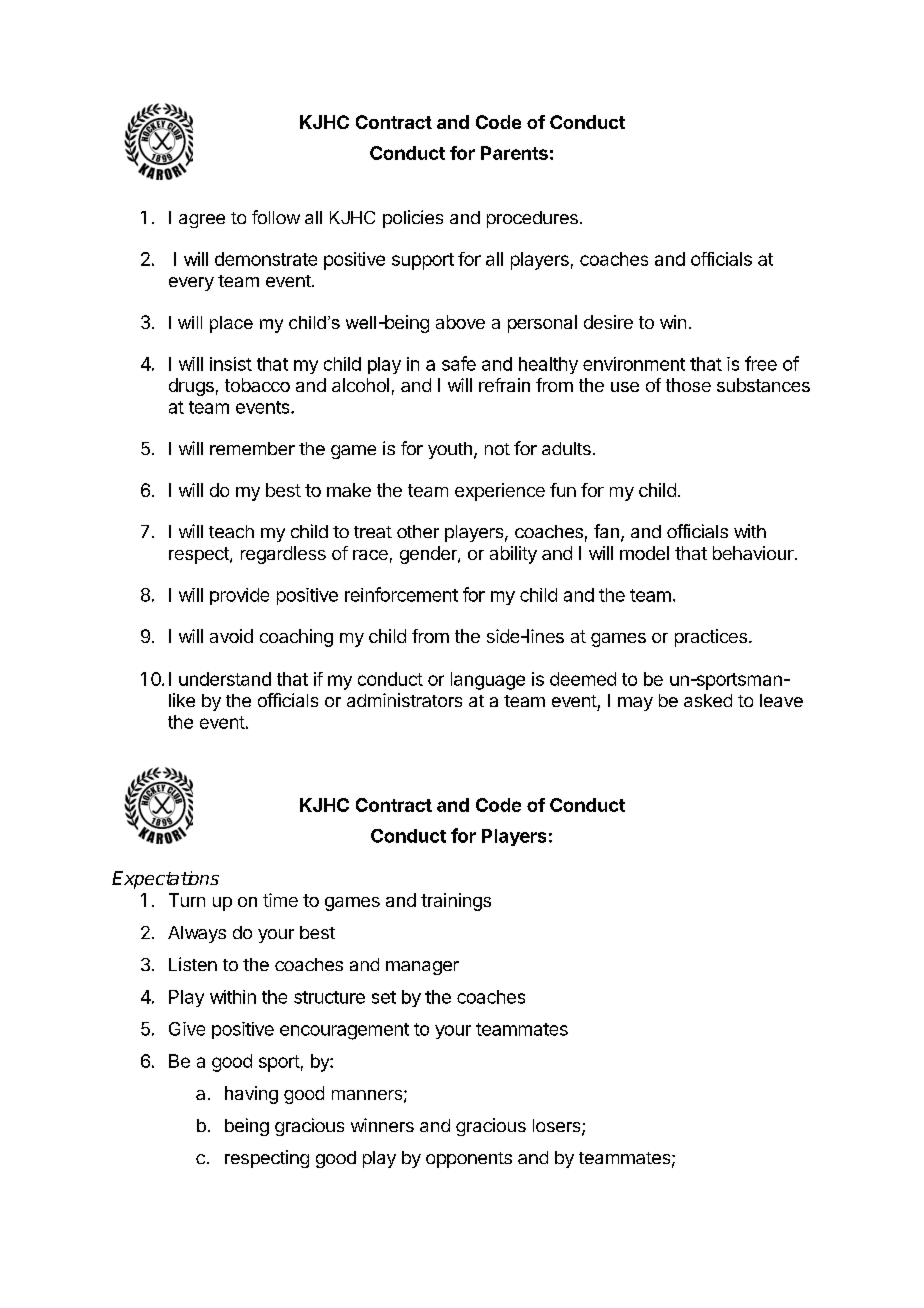 The image size is (924, 1308). What do you see at coordinates (532, 219) in the page?
I see `procedures` at bounding box center [532, 219].
